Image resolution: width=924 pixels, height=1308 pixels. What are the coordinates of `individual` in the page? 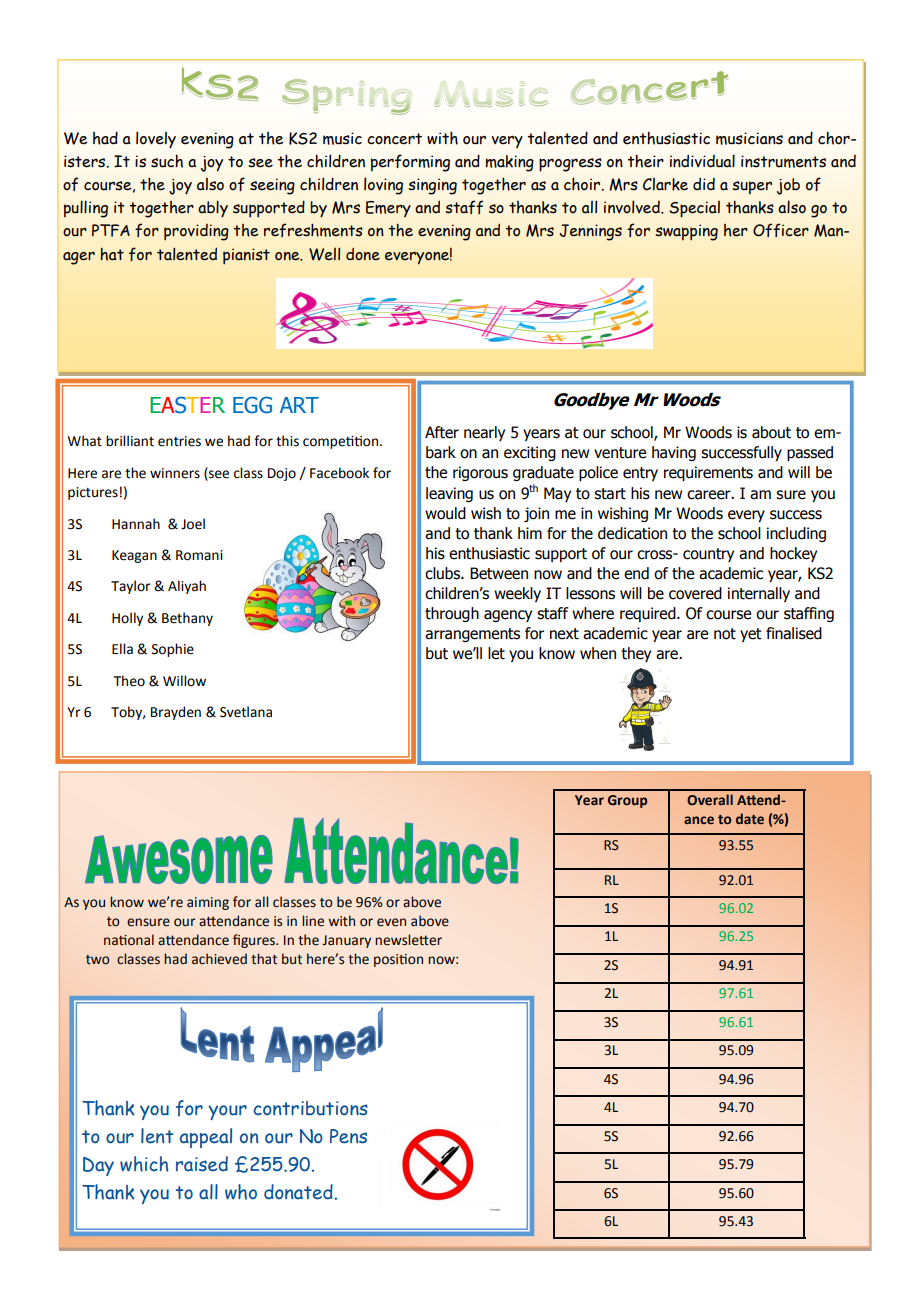 It's located at (702, 161).
